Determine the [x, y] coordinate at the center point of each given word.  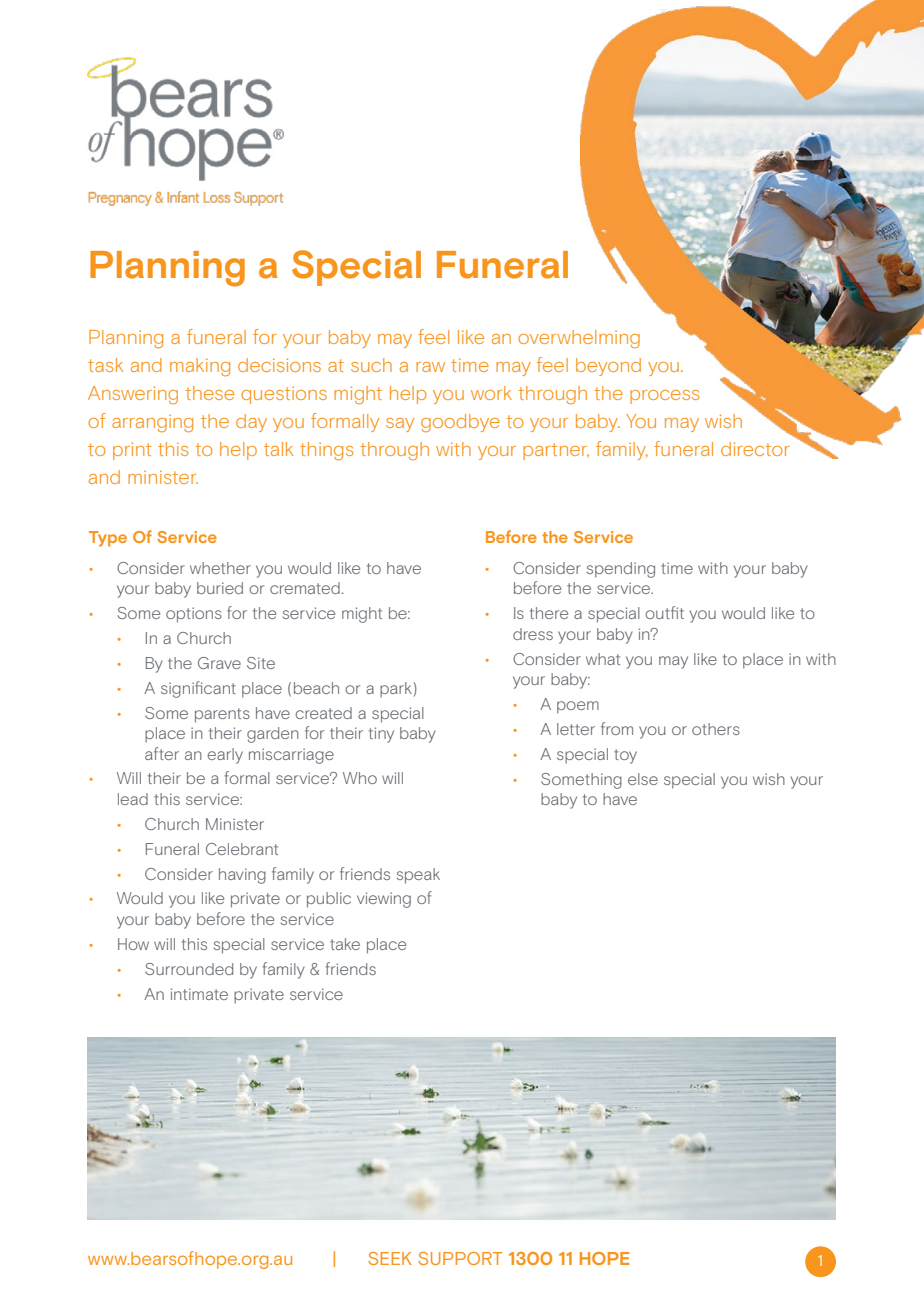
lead [133, 799]
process [665, 397]
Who [360, 778]
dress [533, 634]
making [200, 367]
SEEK [390, 1258]
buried [220, 588]
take [345, 944]
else [643, 779]
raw [430, 367]
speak [418, 876]
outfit [664, 612]
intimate [199, 994]
